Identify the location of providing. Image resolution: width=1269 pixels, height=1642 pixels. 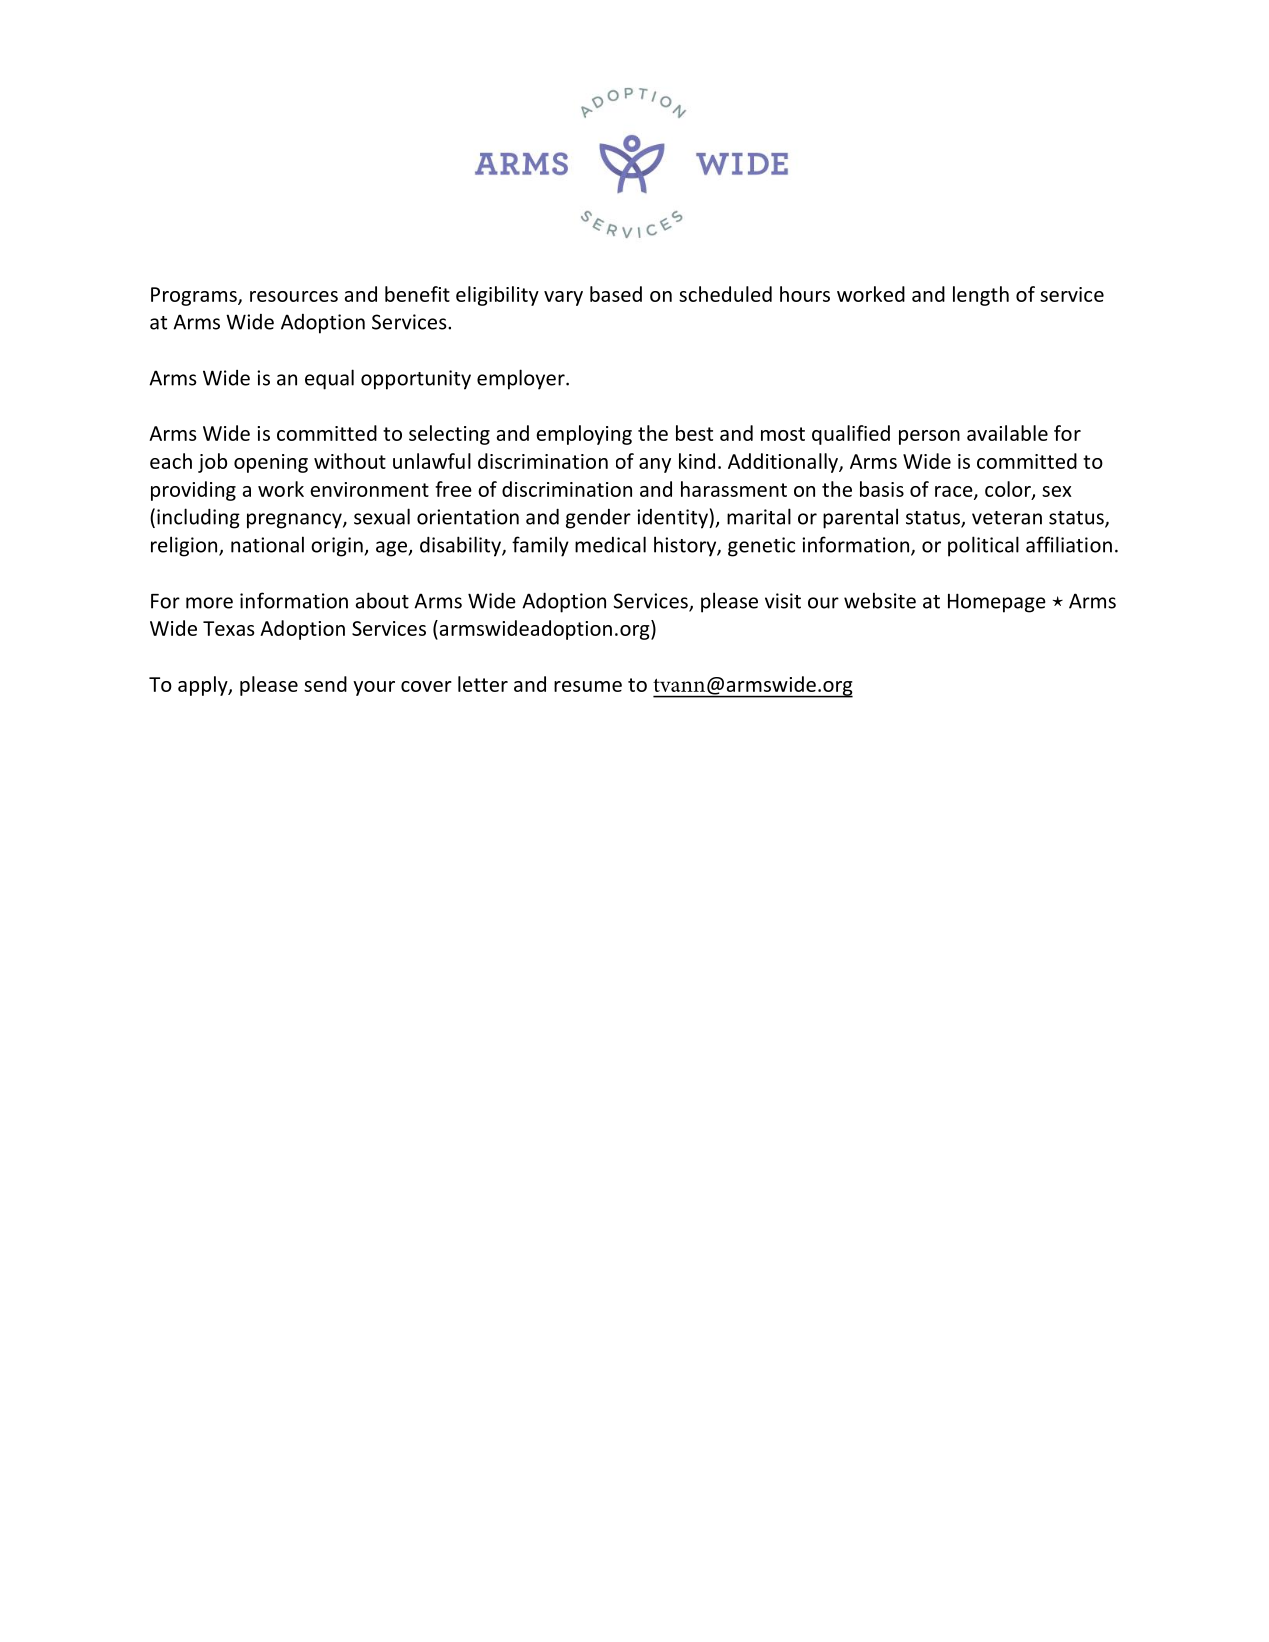
(193, 491).
